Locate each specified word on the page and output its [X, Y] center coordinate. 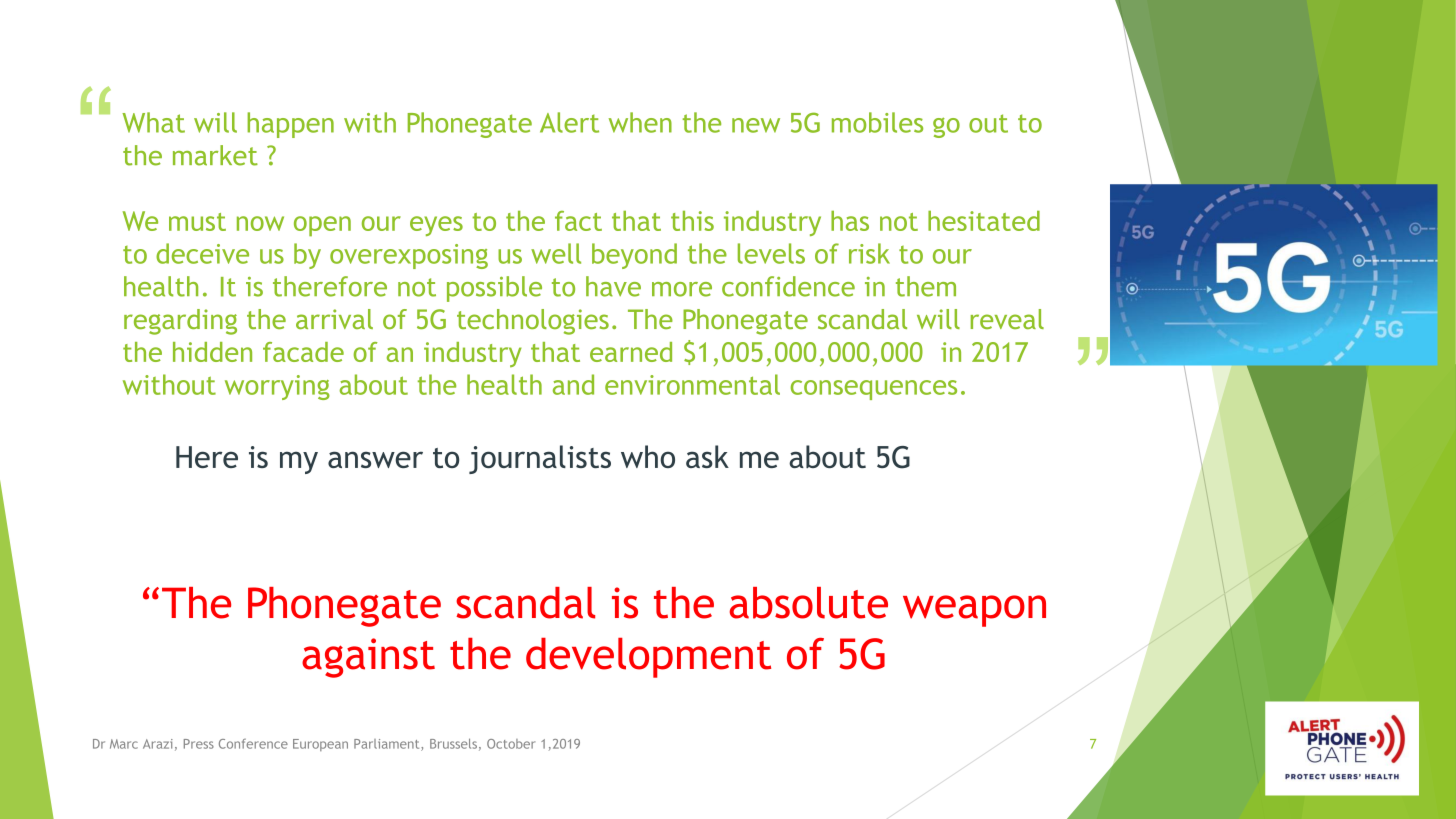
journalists [540, 459]
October [511, 744]
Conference [253, 744]
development [648, 658]
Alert [569, 122]
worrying [277, 387]
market [215, 155]
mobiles [877, 122]
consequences [874, 390]
